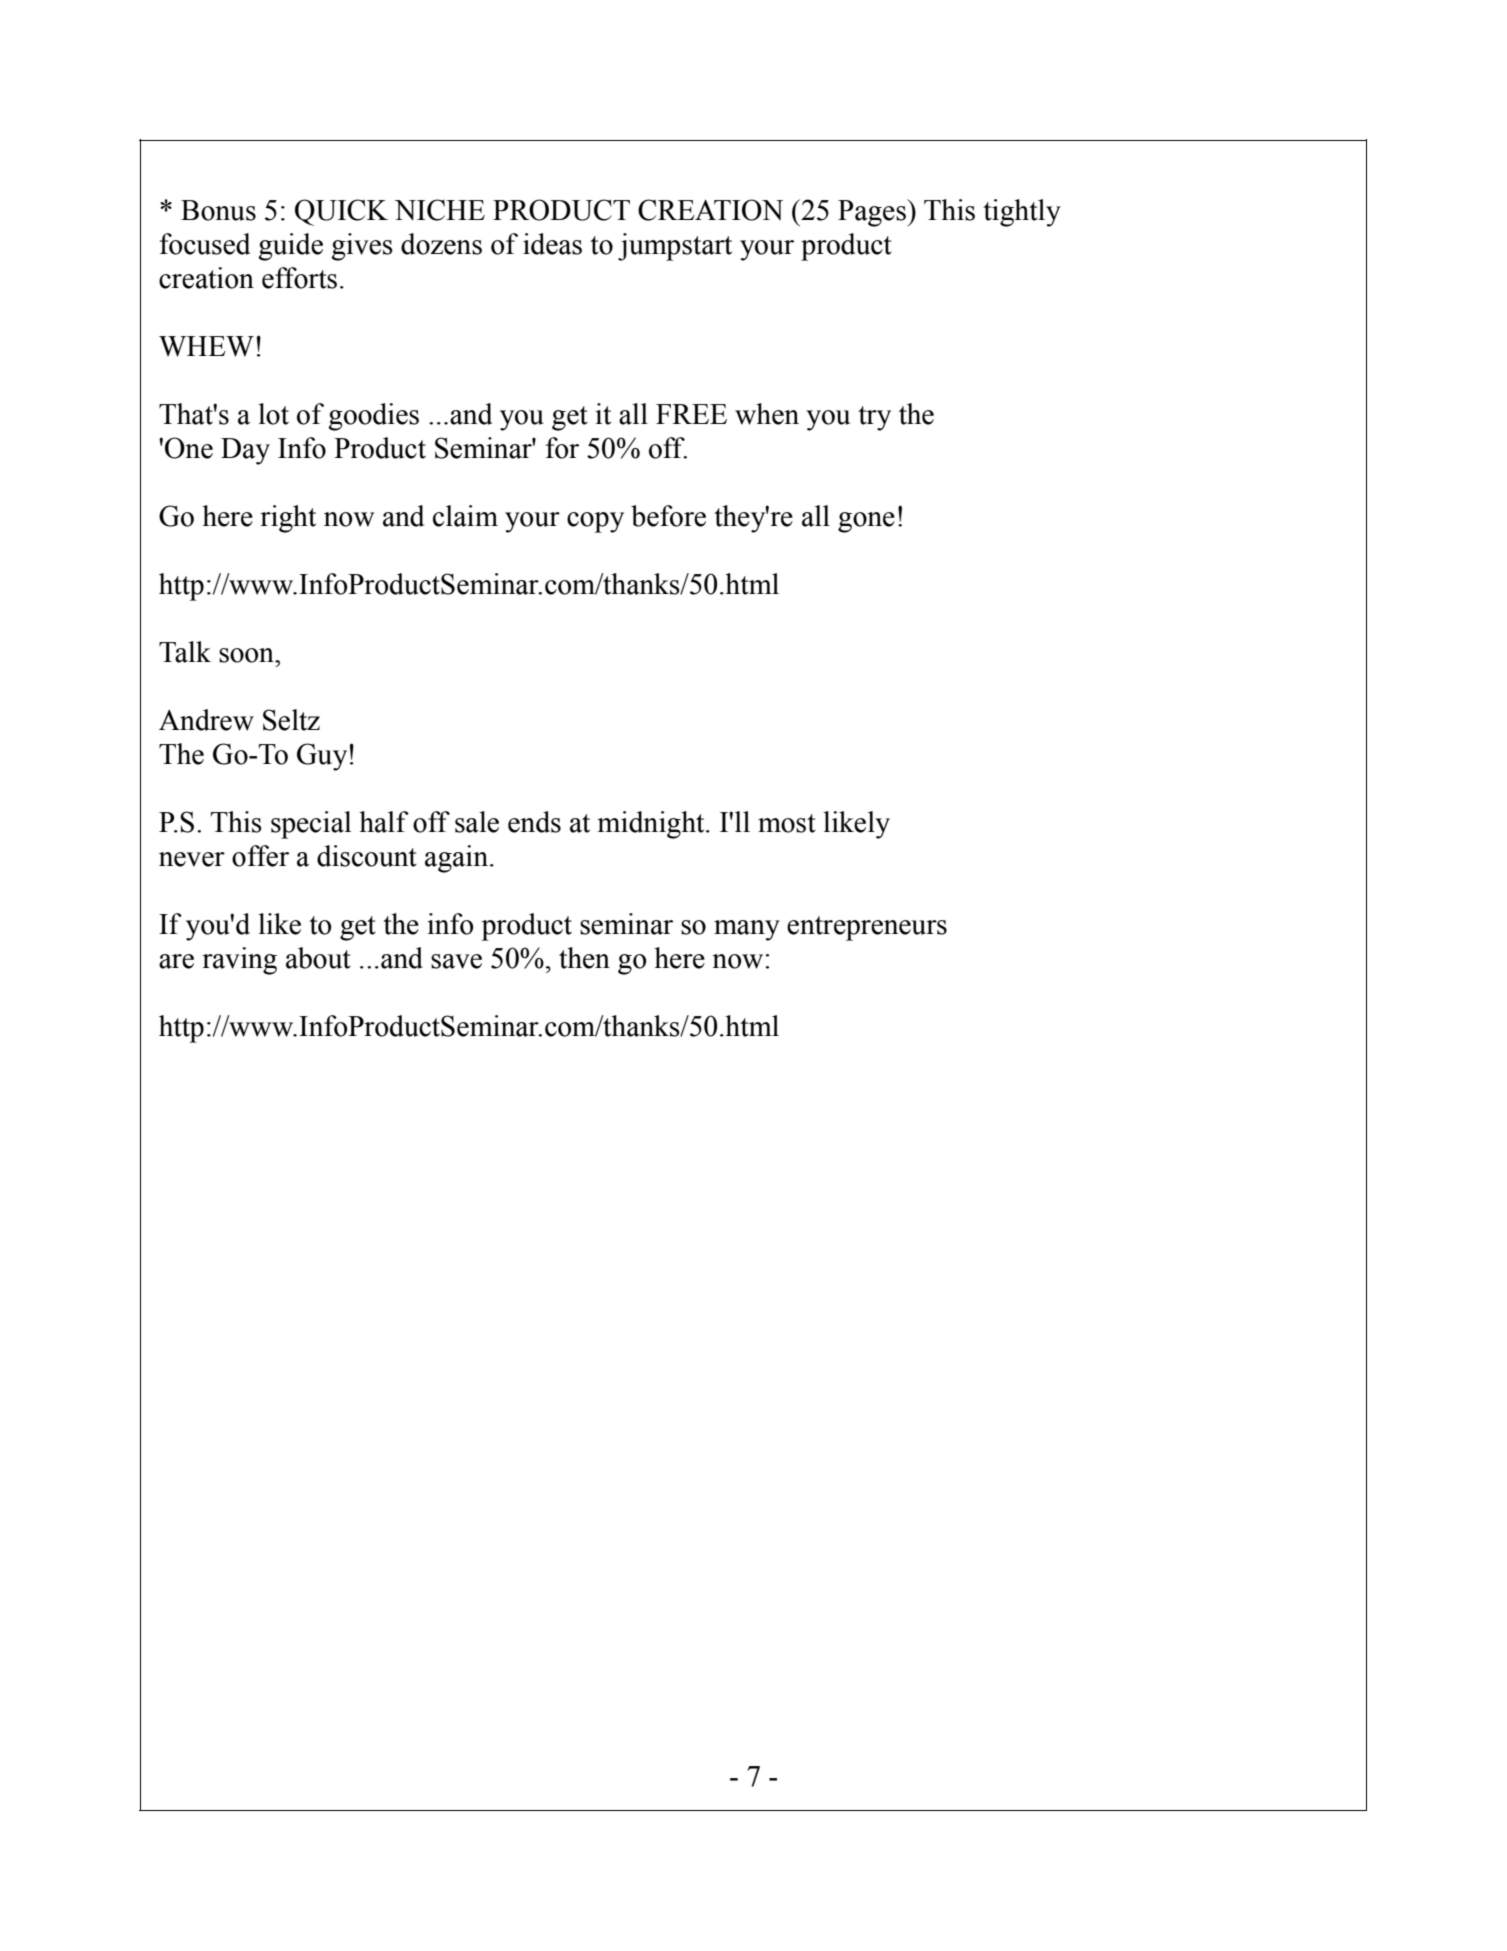  I want to click on FREE, so click(691, 414).
